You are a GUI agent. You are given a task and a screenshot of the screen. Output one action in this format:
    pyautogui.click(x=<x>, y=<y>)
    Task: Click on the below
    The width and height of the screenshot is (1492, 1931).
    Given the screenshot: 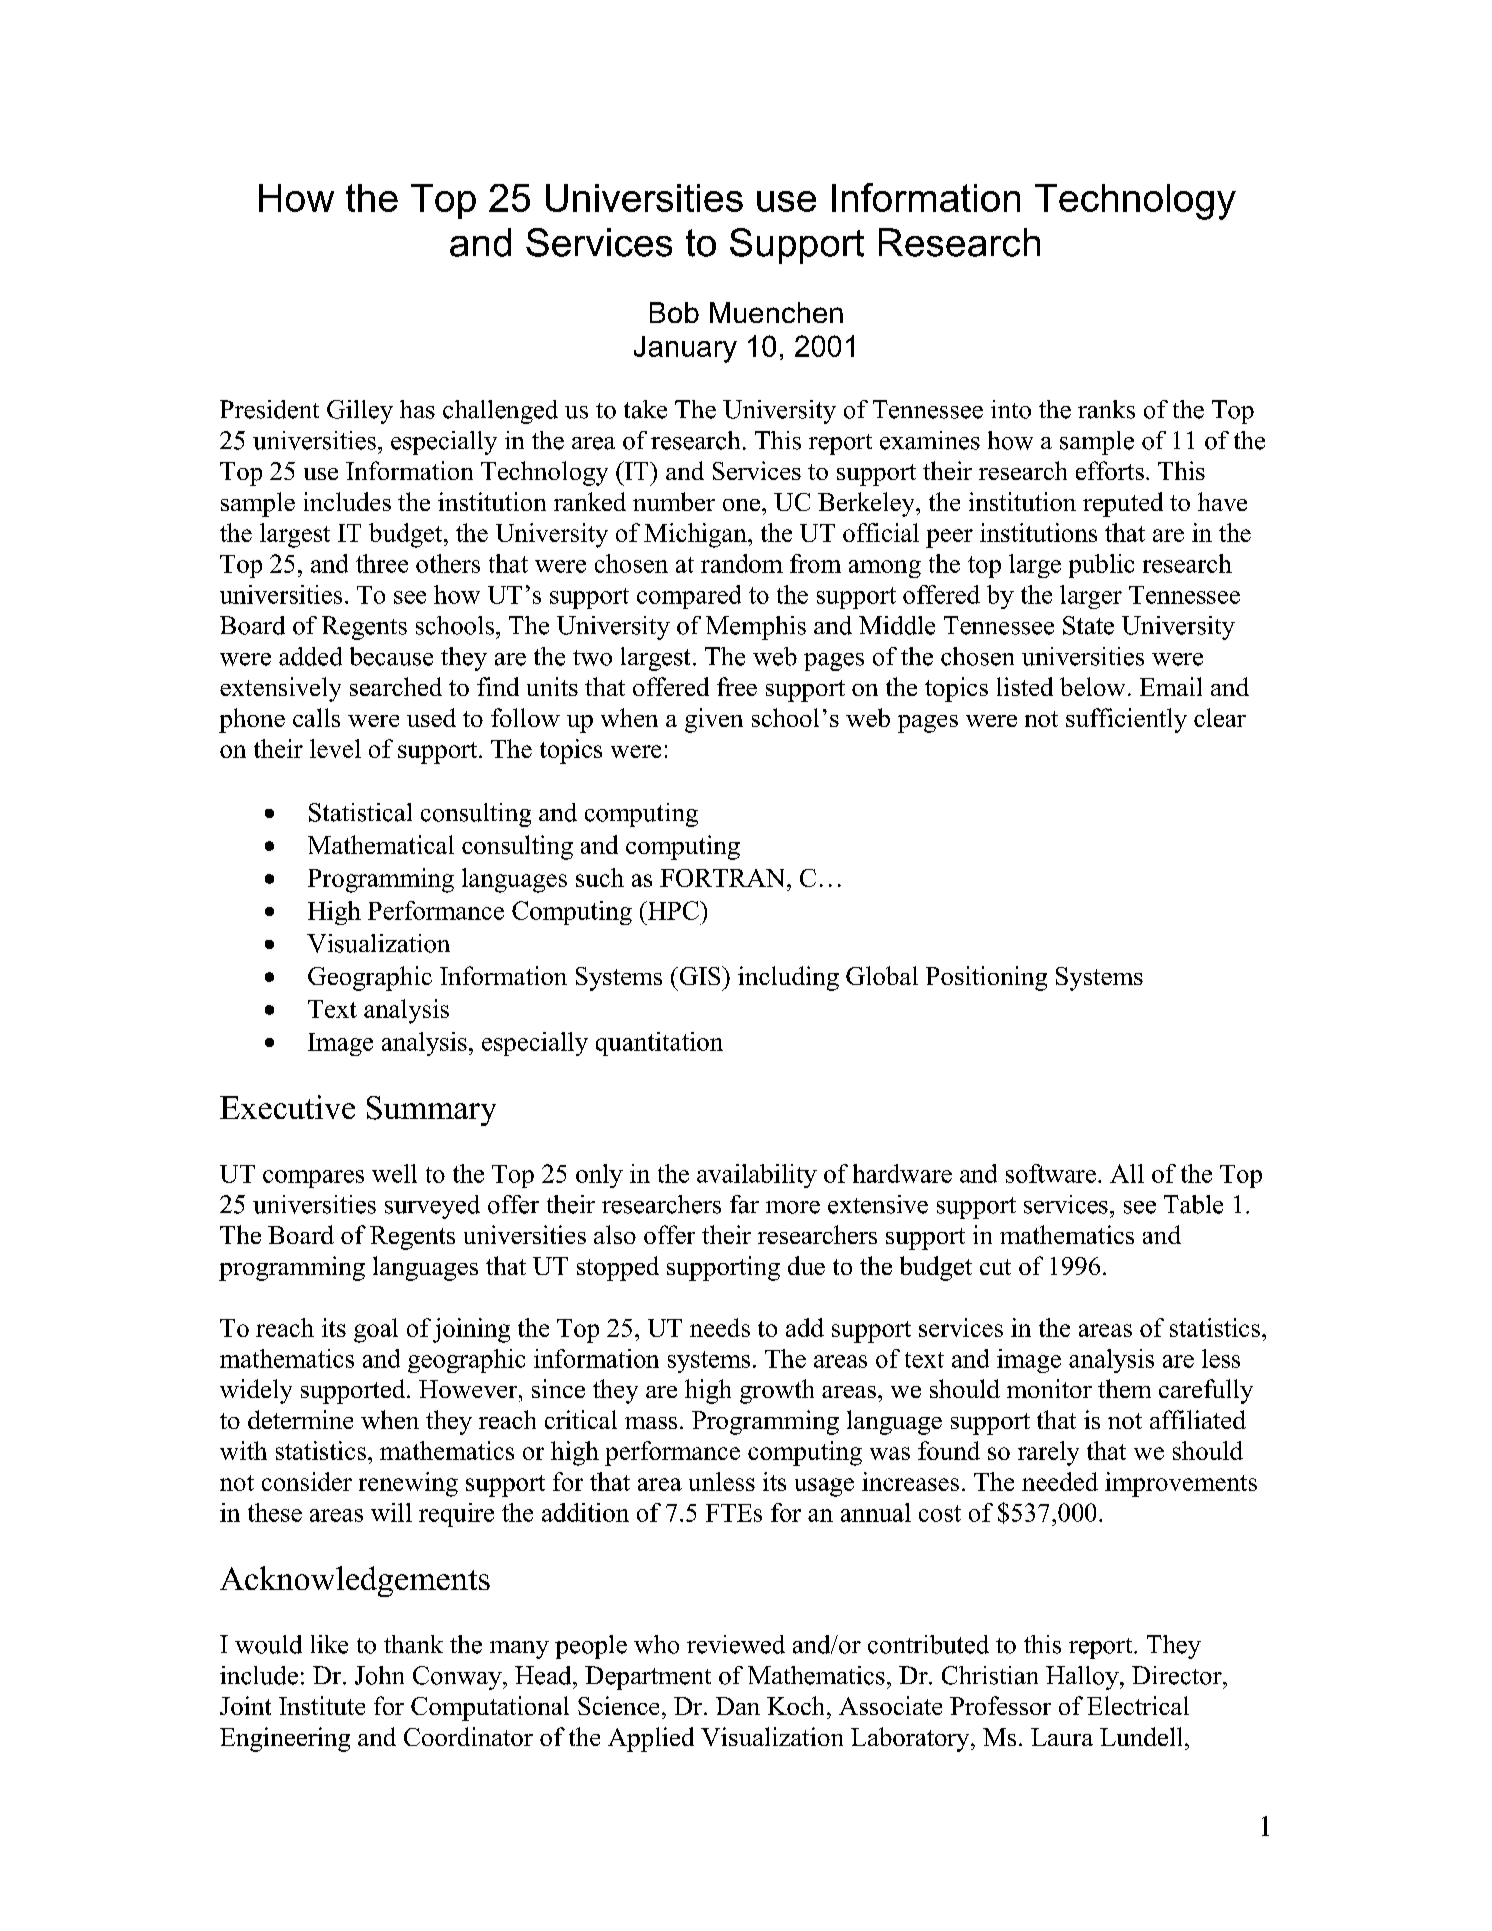 What is the action you would take?
    pyautogui.click(x=1092, y=686)
